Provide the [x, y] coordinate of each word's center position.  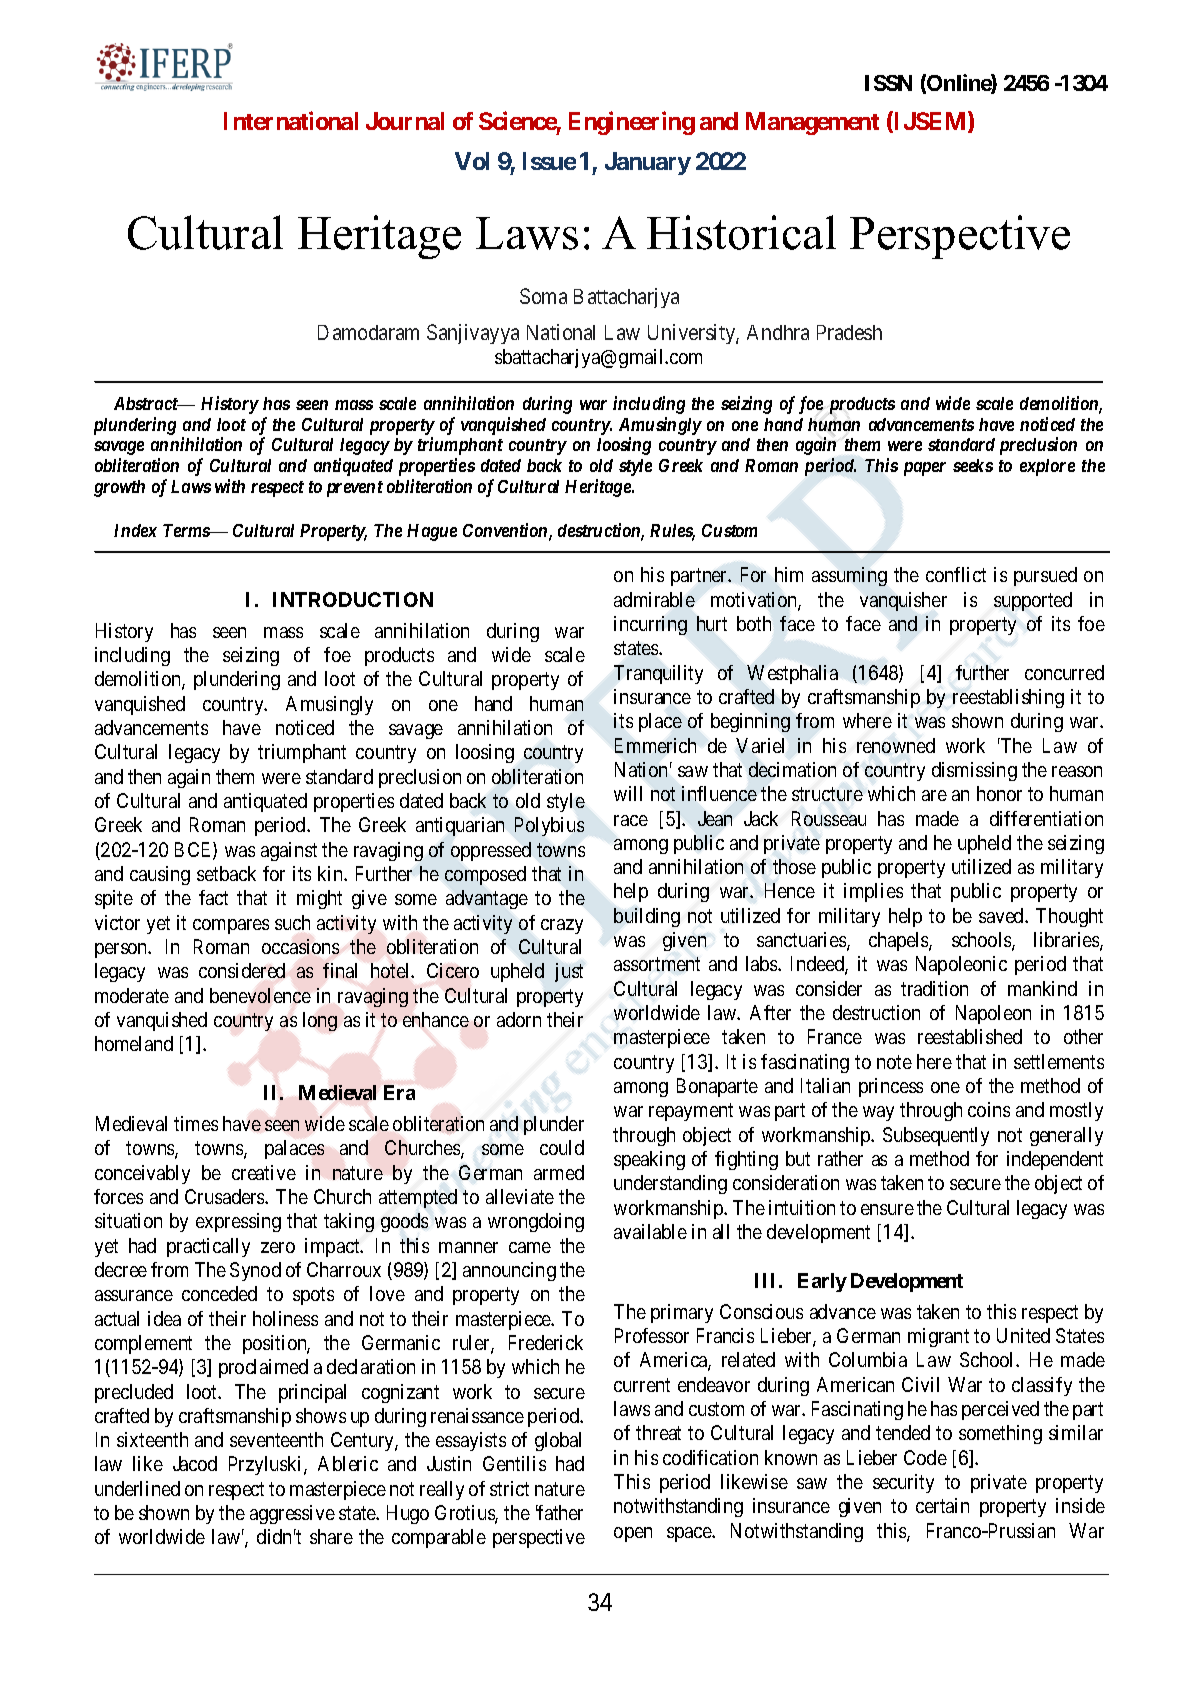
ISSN [888, 83]
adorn [519, 1019]
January [648, 163]
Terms [187, 530]
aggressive [292, 1514]
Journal [405, 121]
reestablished [970, 1036]
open [633, 1534]
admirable [654, 599]
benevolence [260, 995]
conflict [956, 574]
